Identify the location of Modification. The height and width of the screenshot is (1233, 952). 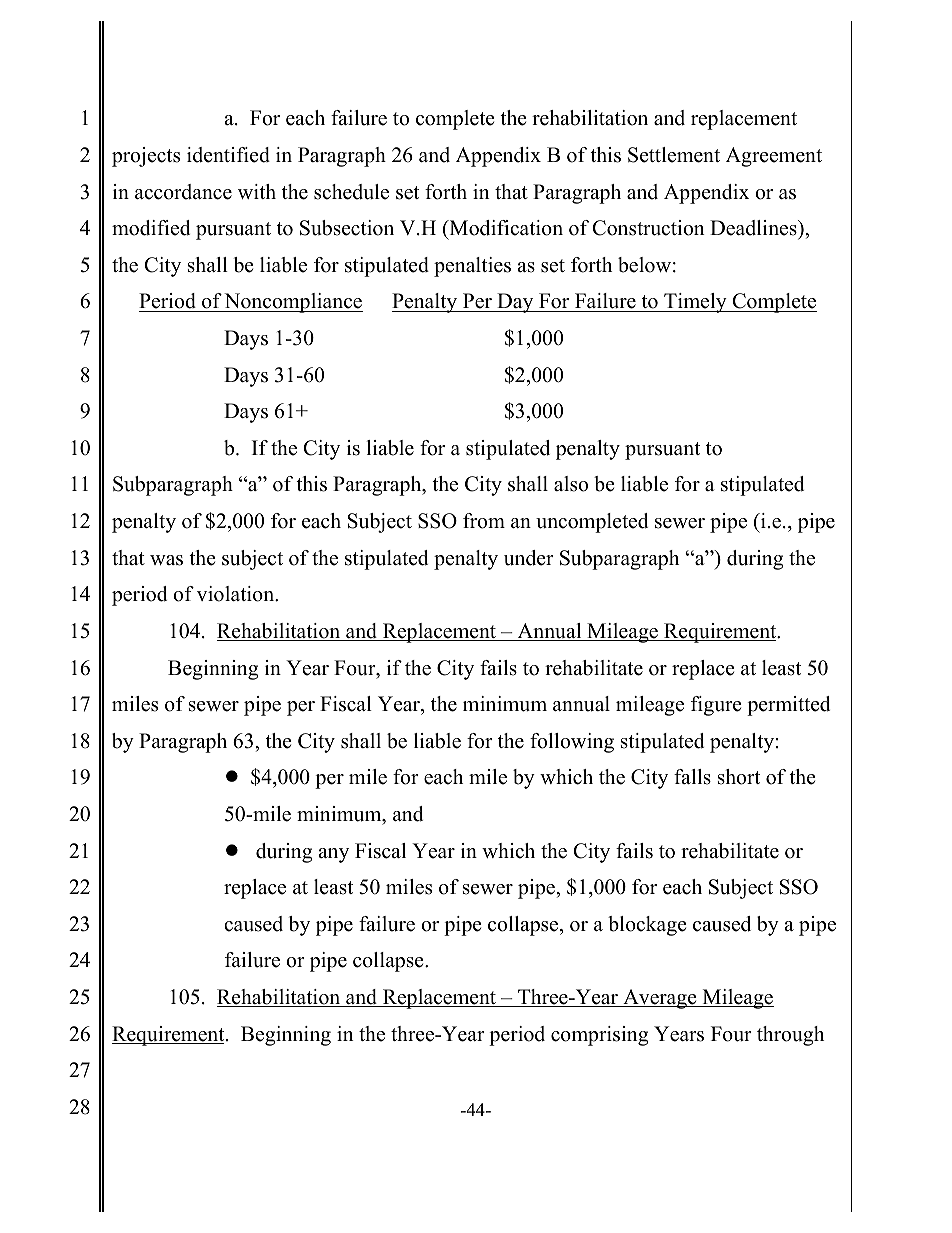
(505, 228).
